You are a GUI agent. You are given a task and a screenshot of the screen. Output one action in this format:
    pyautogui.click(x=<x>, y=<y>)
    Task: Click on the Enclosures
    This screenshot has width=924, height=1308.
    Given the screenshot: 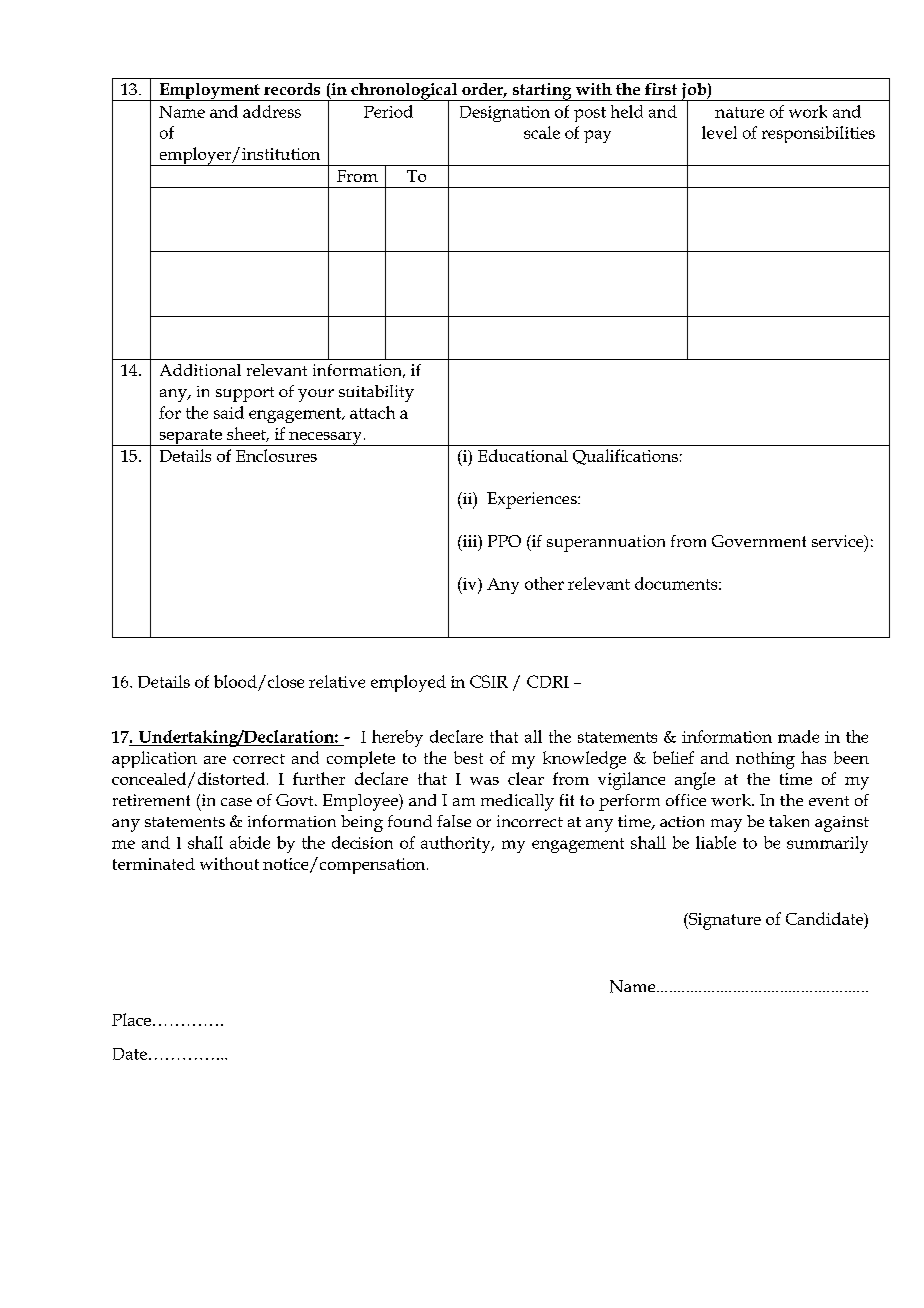 What is the action you would take?
    pyautogui.click(x=276, y=455)
